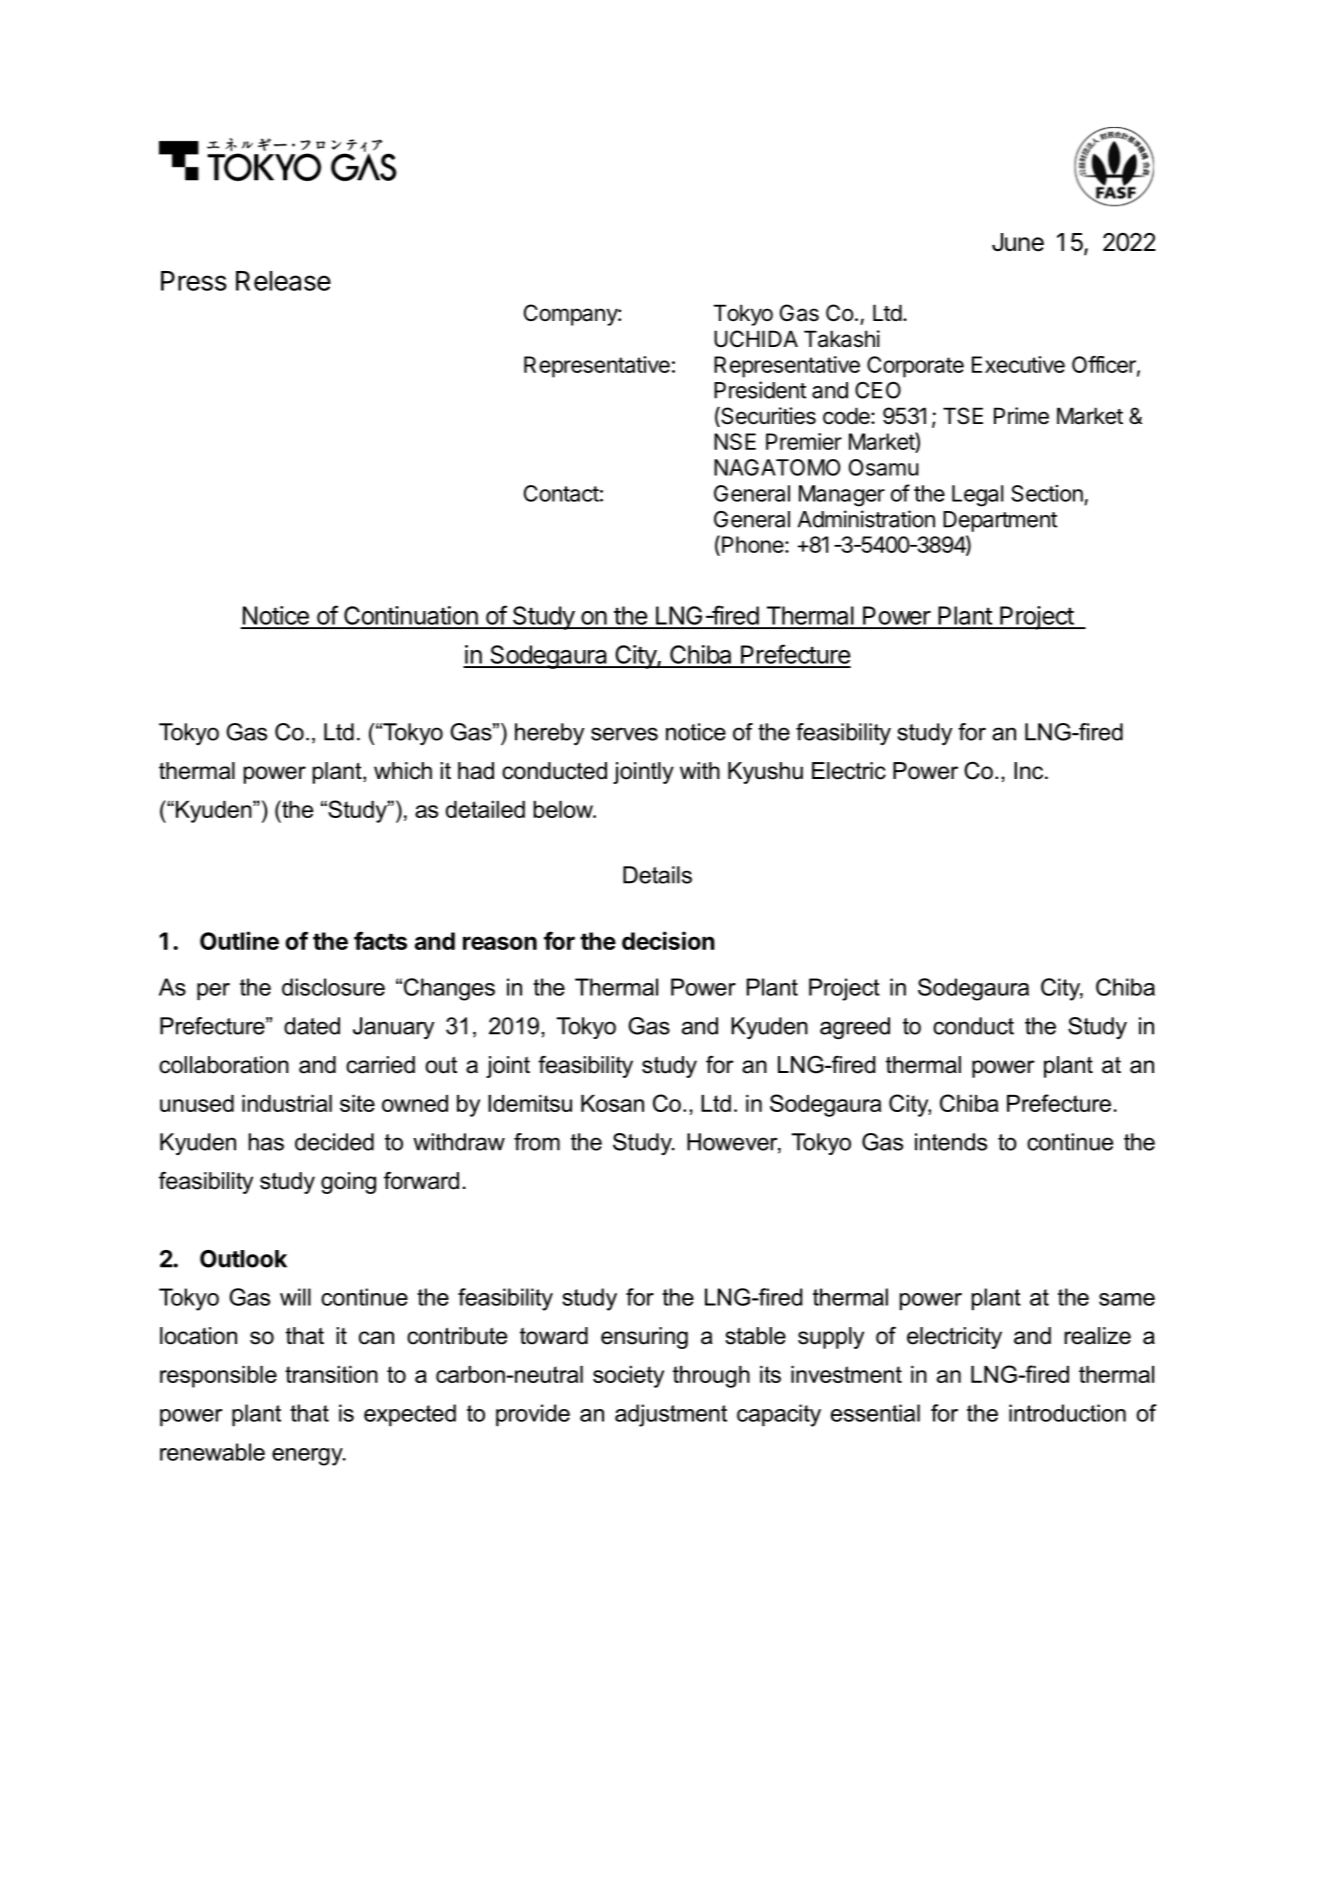  Describe the element at coordinates (283, 281) in the page. I see `Release` at that location.
